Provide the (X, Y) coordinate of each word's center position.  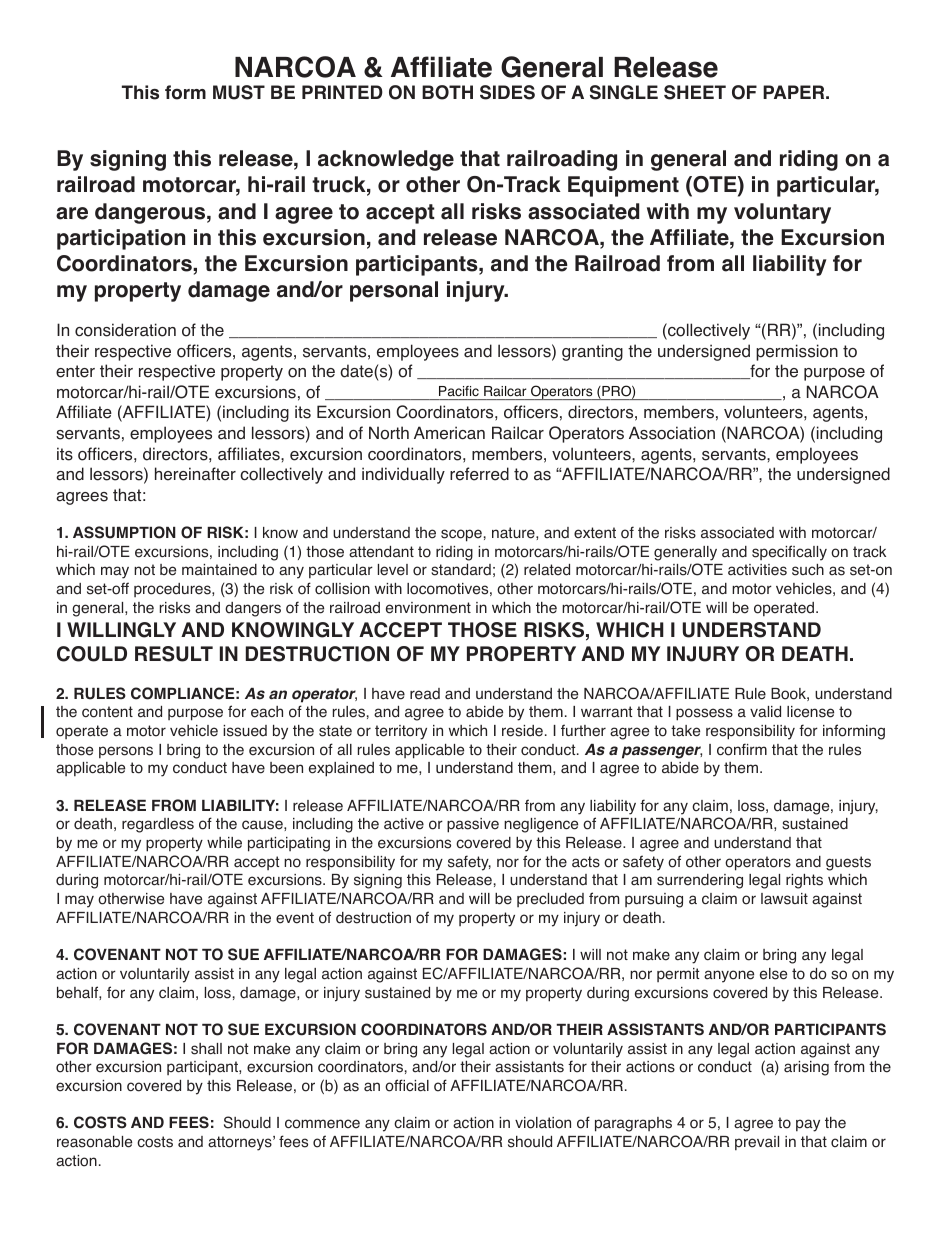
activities (757, 570)
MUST (239, 92)
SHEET (695, 92)
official (407, 1085)
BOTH (447, 92)
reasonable (94, 1142)
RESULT (174, 654)
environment (428, 608)
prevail (757, 1143)
